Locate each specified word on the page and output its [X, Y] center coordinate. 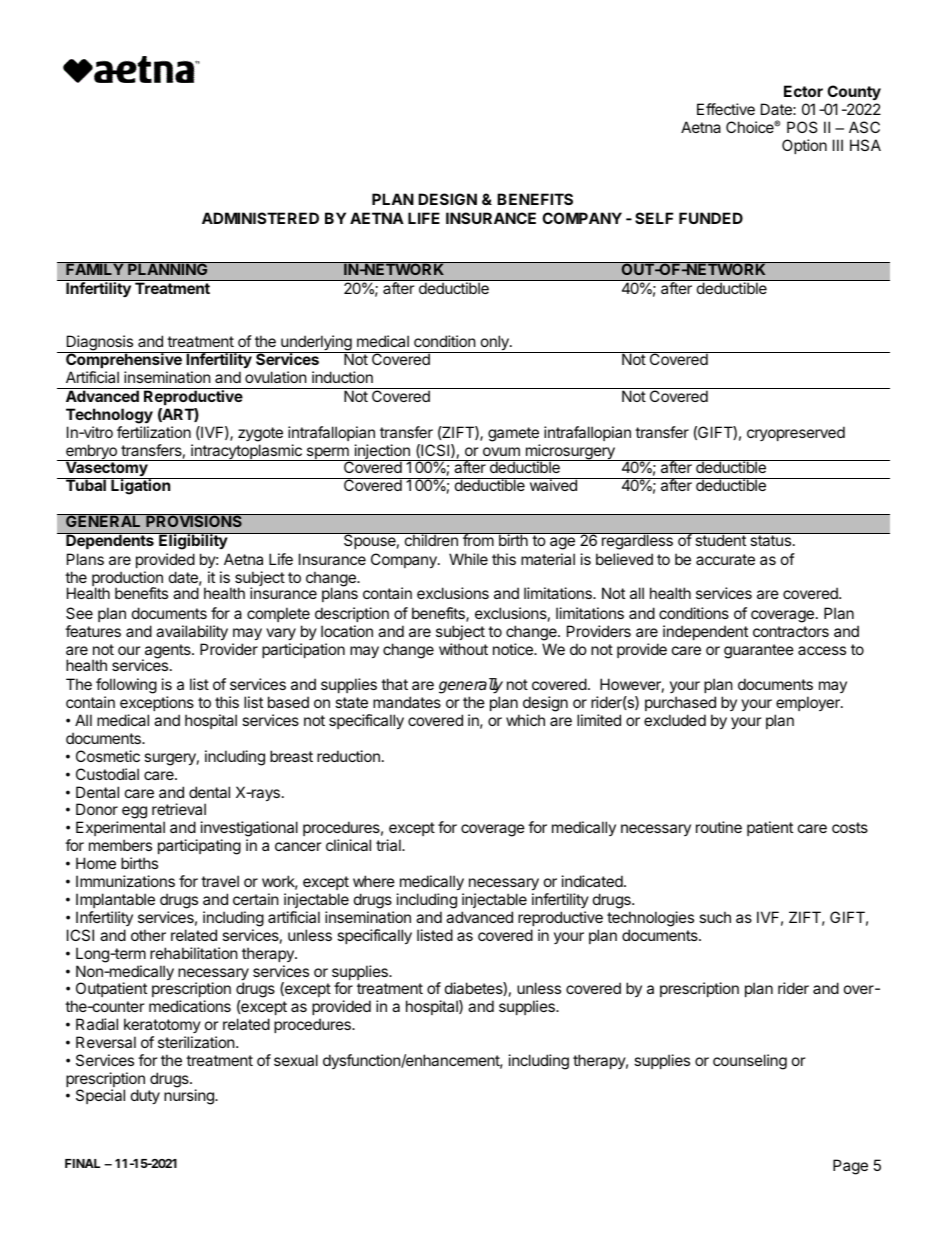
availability [192, 632]
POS [802, 127]
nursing [190, 1096]
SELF [654, 218]
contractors [791, 631]
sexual [296, 1060]
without [463, 649]
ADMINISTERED [260, 218]
